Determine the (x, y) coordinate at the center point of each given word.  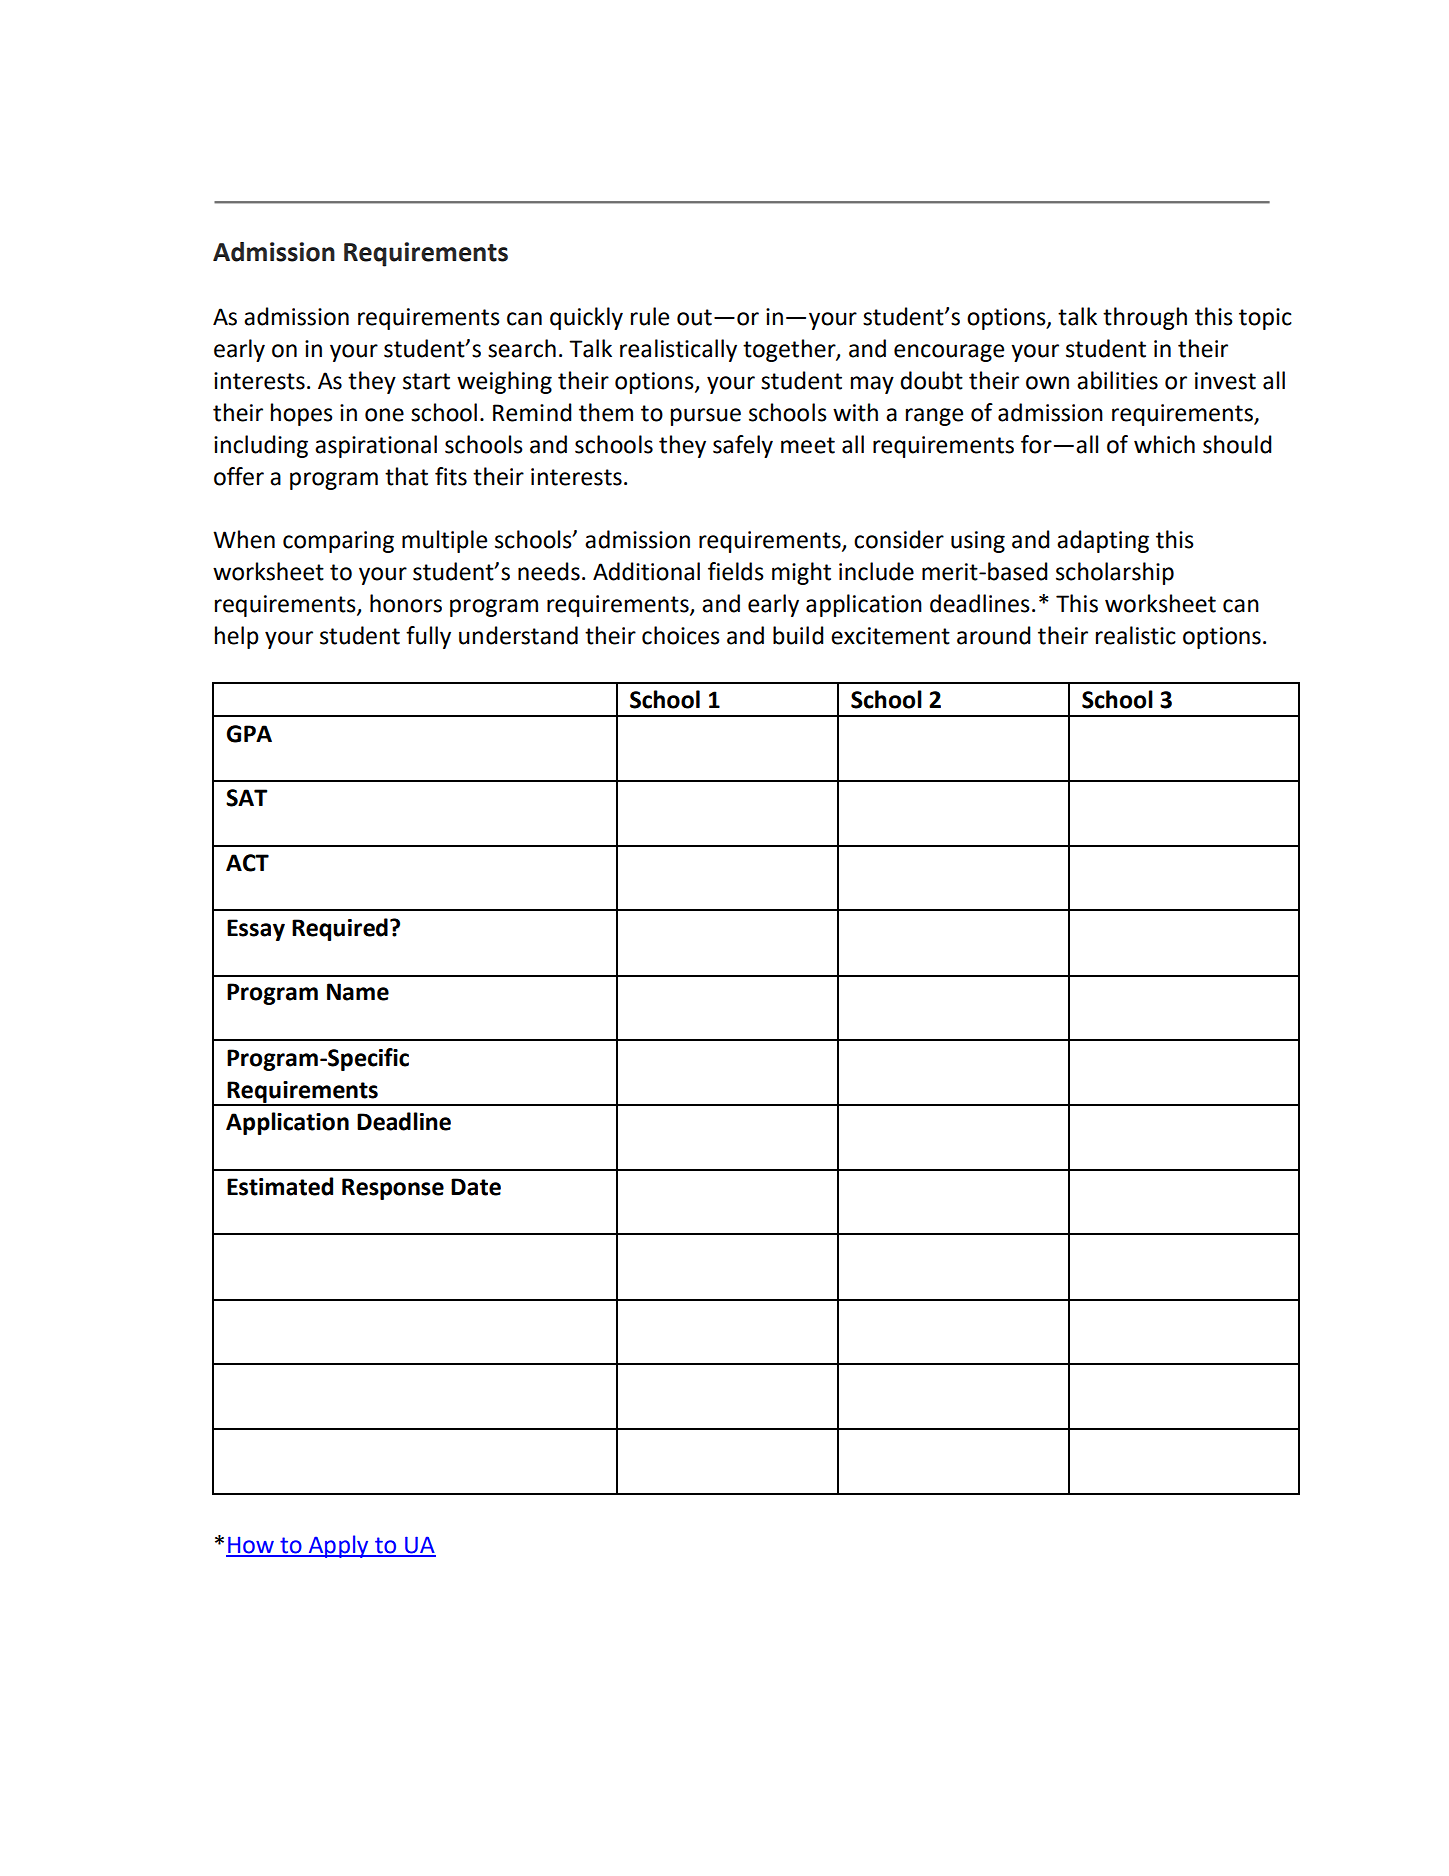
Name (358, 992)
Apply (338, 1546)
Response (393, 1189)
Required (340, 929)
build (798, 635)
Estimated (280, 1186)
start (426, 381)
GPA (249, 734)
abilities (1117, 380)
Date (476, 1187)
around (994, 635)
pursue (706, 417)
